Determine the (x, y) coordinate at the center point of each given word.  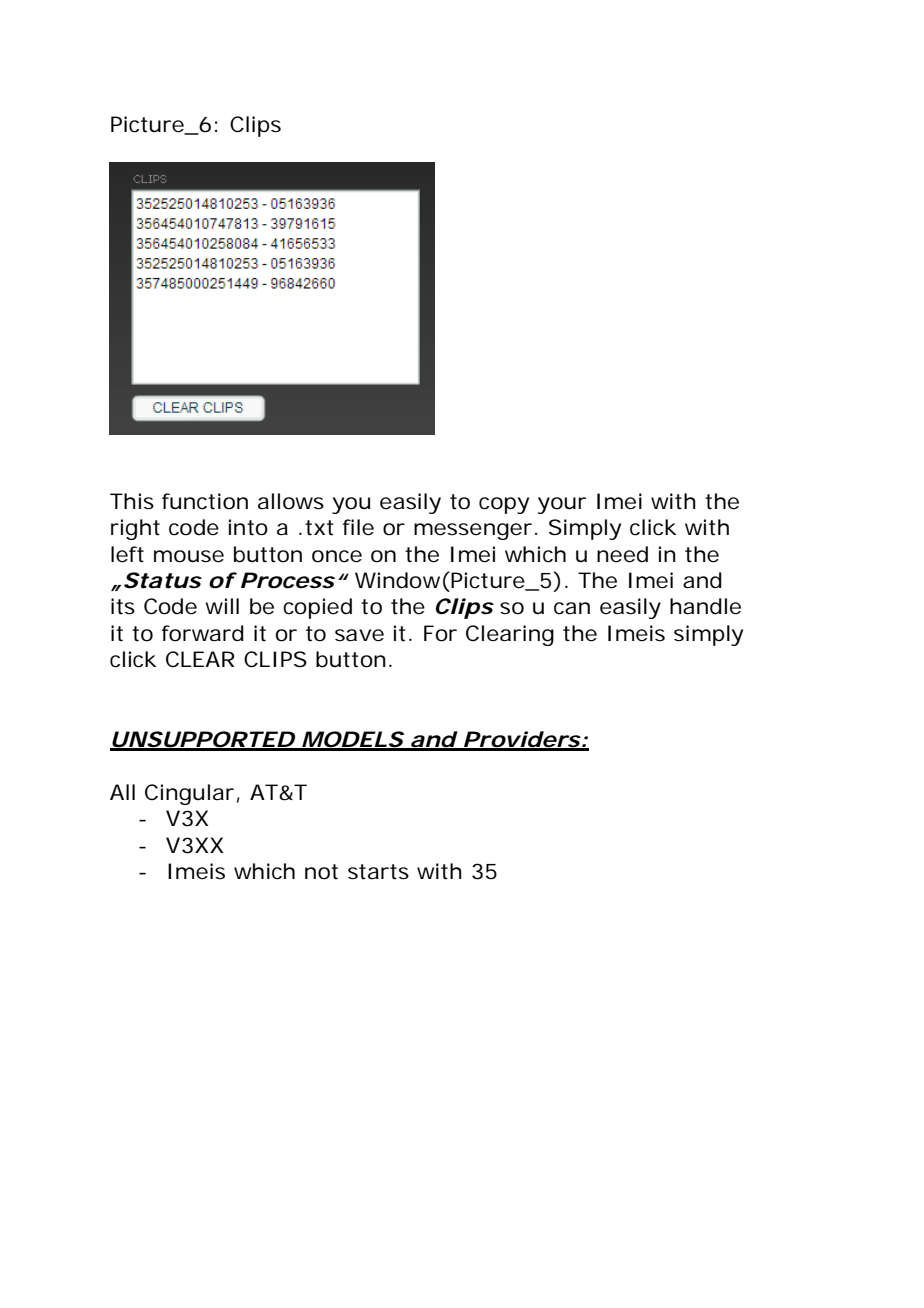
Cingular (189, 794)
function (205, 501)
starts (378, 872)
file (358, 527)
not (321, 872)
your (562, 505)
